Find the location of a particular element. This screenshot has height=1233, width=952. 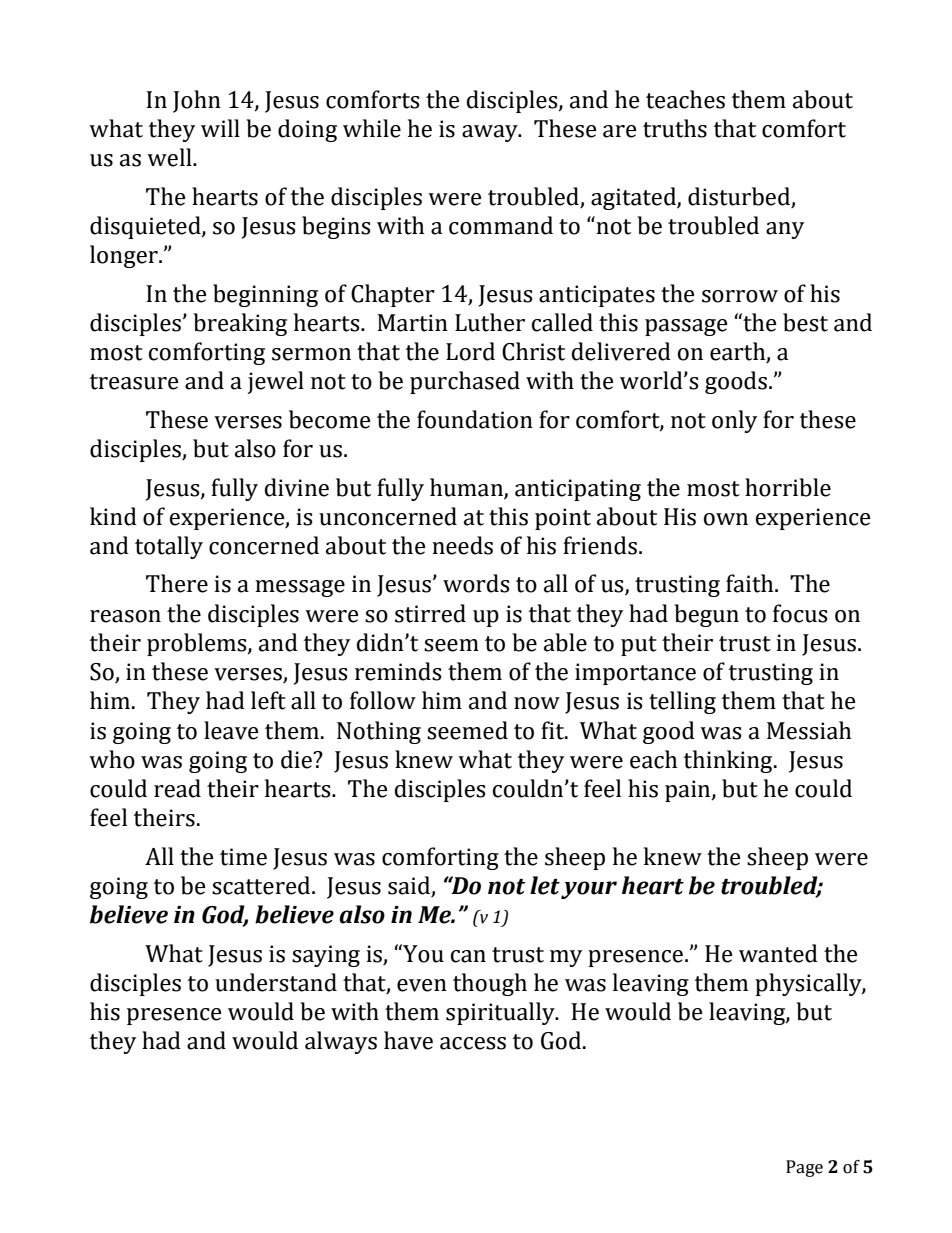

truths is located at coordinates (675, 128).
